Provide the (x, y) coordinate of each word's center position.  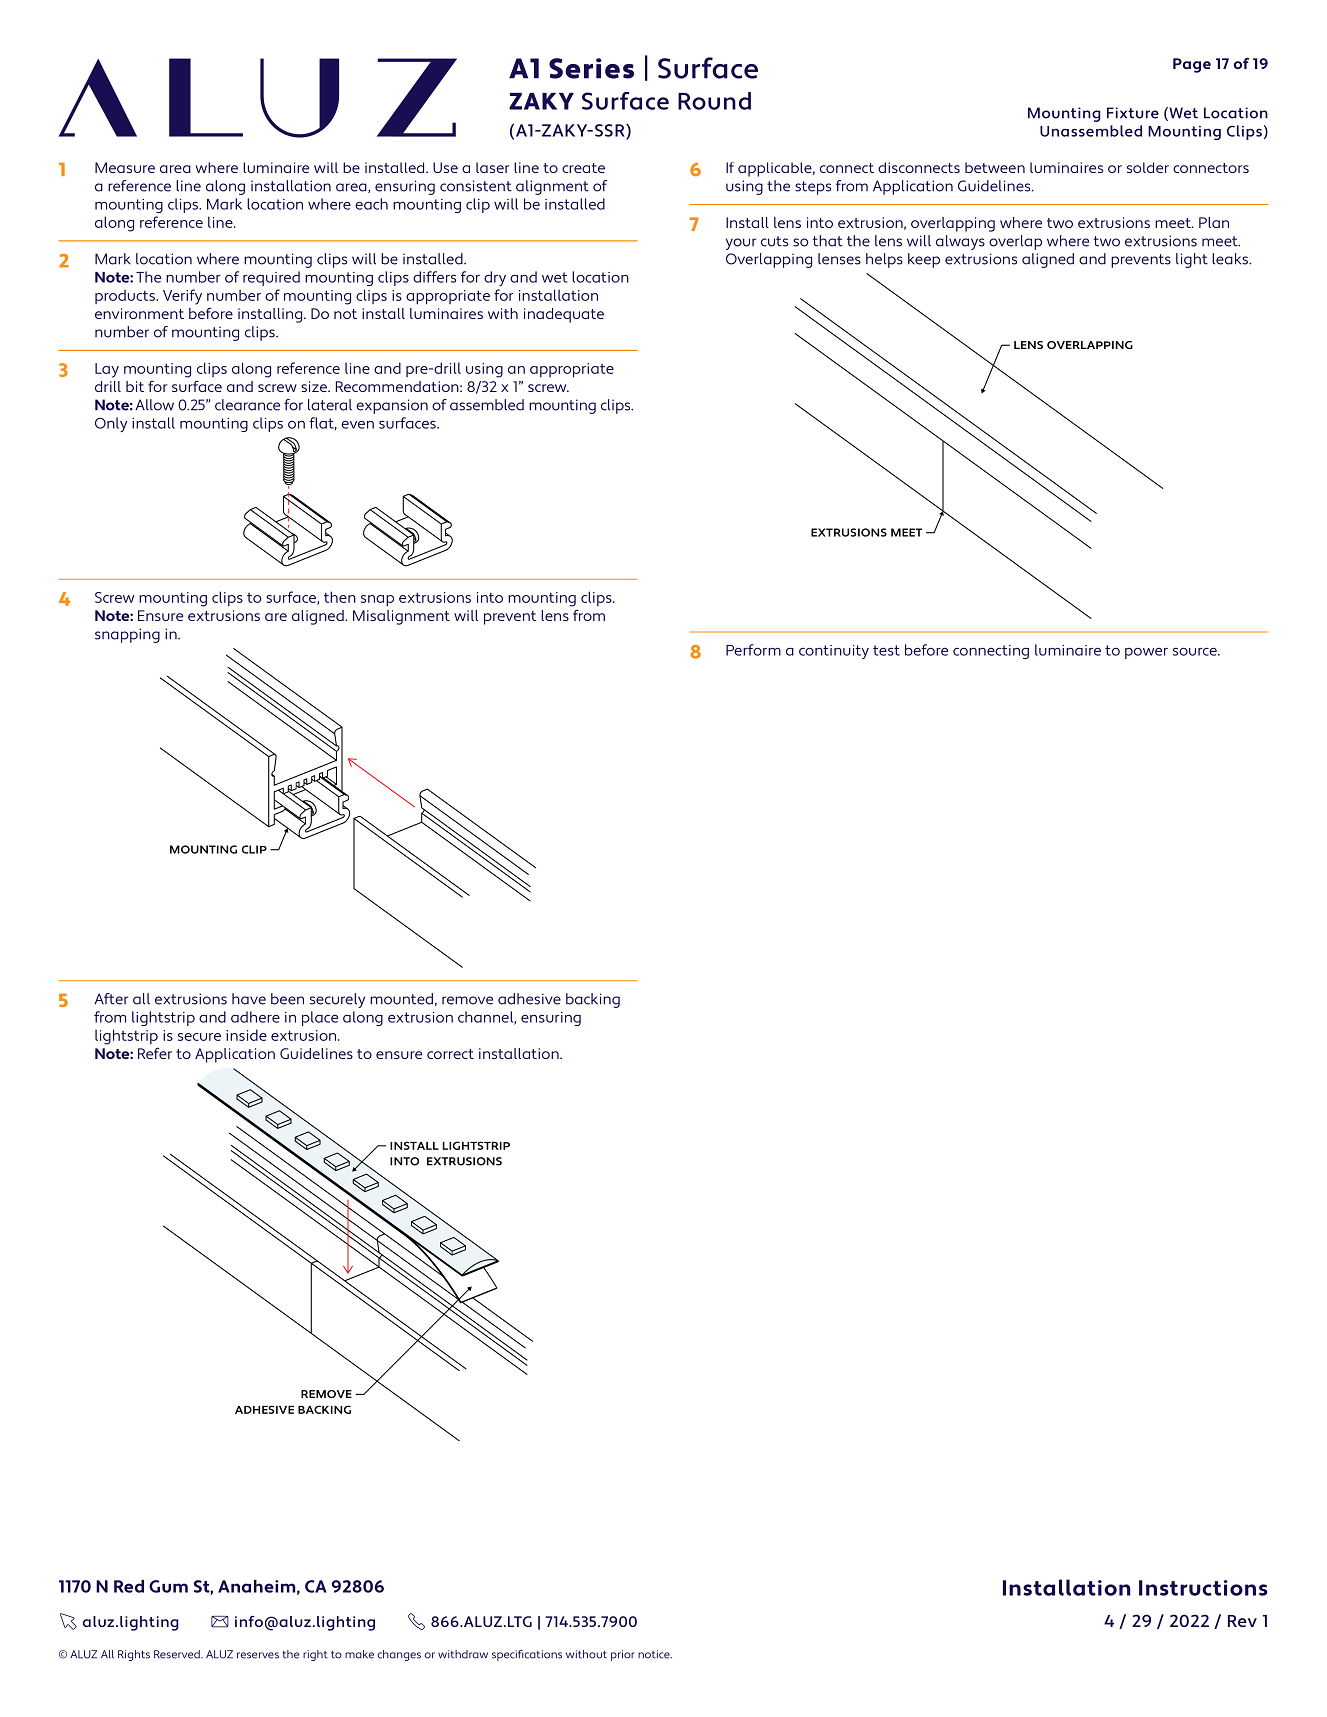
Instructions (1203, 1588)
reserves (258, 1655)
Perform (753, 650)
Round (714, 101)
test (886, 650)
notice (655, 1654)
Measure (125, 167)
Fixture (1133, 113)
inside (246, 1035)
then (340, 597)
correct (450, 1054)
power (1146, 653)
